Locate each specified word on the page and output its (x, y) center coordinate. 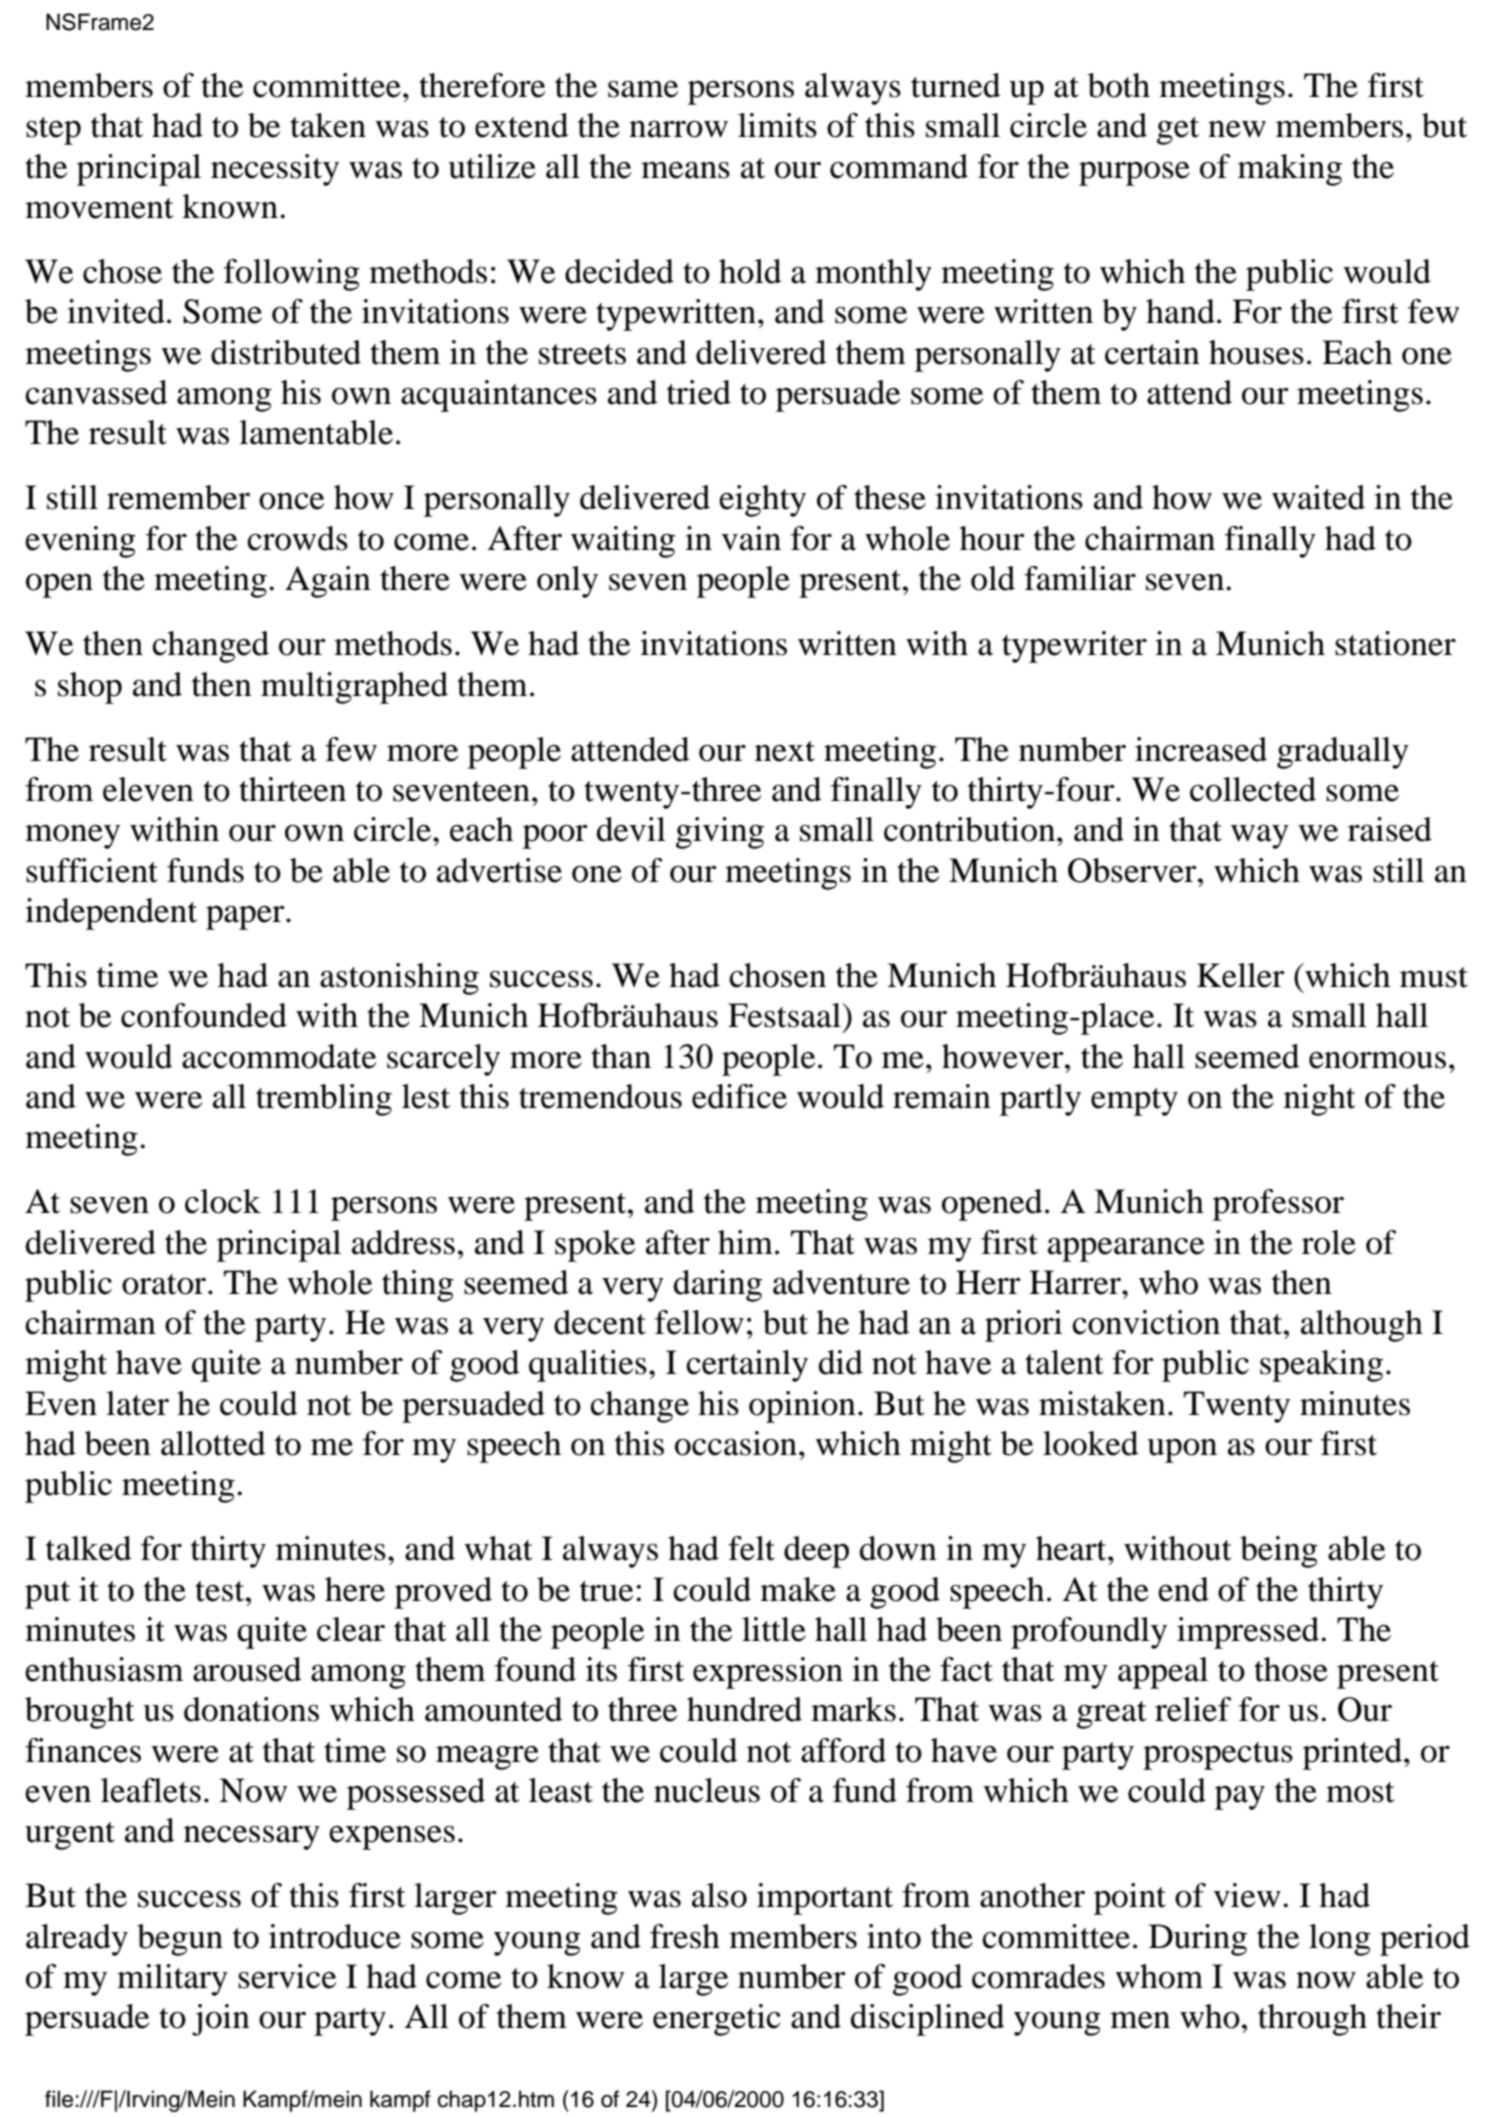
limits (777, 125)
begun (180, 1940)
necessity (275, 170)
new (1237, 129)
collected (1253, 789)
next (785, 751)
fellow (699, 1322)
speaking (1321, 1366)
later (137, 1403)
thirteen (292, 789)
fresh (685, 1936)
